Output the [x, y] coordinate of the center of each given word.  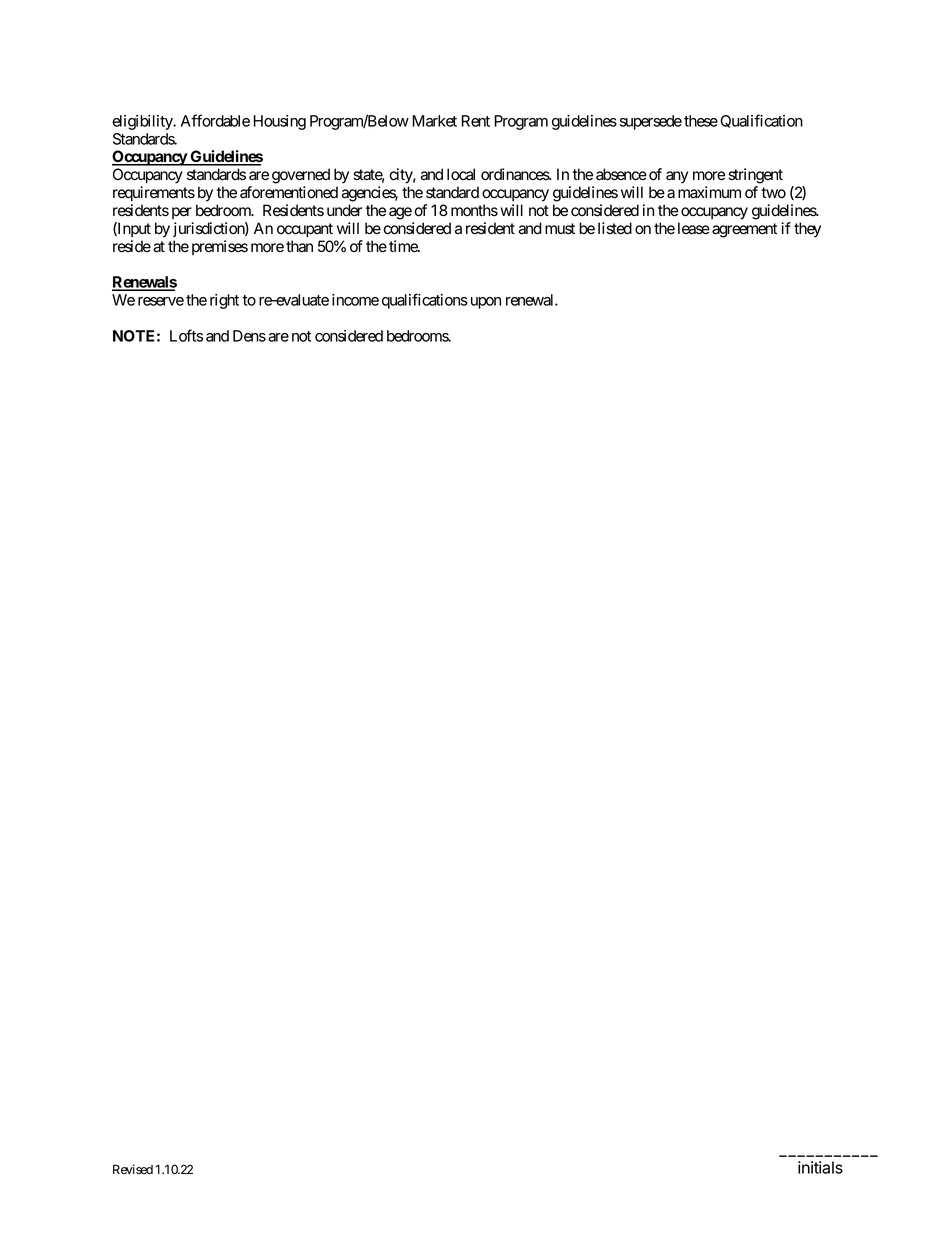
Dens [249, 336]
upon [486, 303]
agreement [744, 230]
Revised [133, 1169]
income [355, 300]
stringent [755, 176]
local [461, 174]
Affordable [215, 120]
